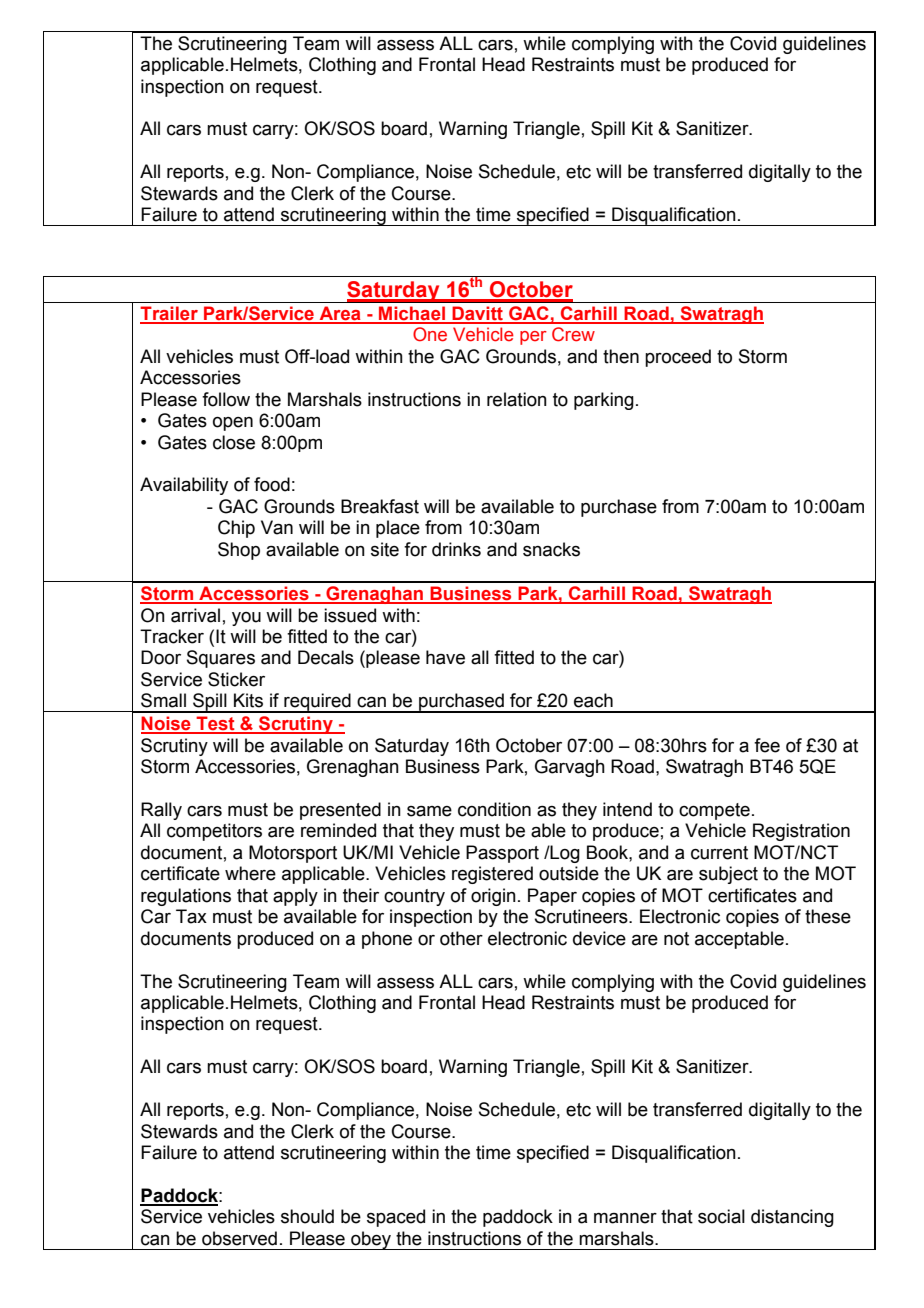  I want to click on relation, so click(517, 399).
